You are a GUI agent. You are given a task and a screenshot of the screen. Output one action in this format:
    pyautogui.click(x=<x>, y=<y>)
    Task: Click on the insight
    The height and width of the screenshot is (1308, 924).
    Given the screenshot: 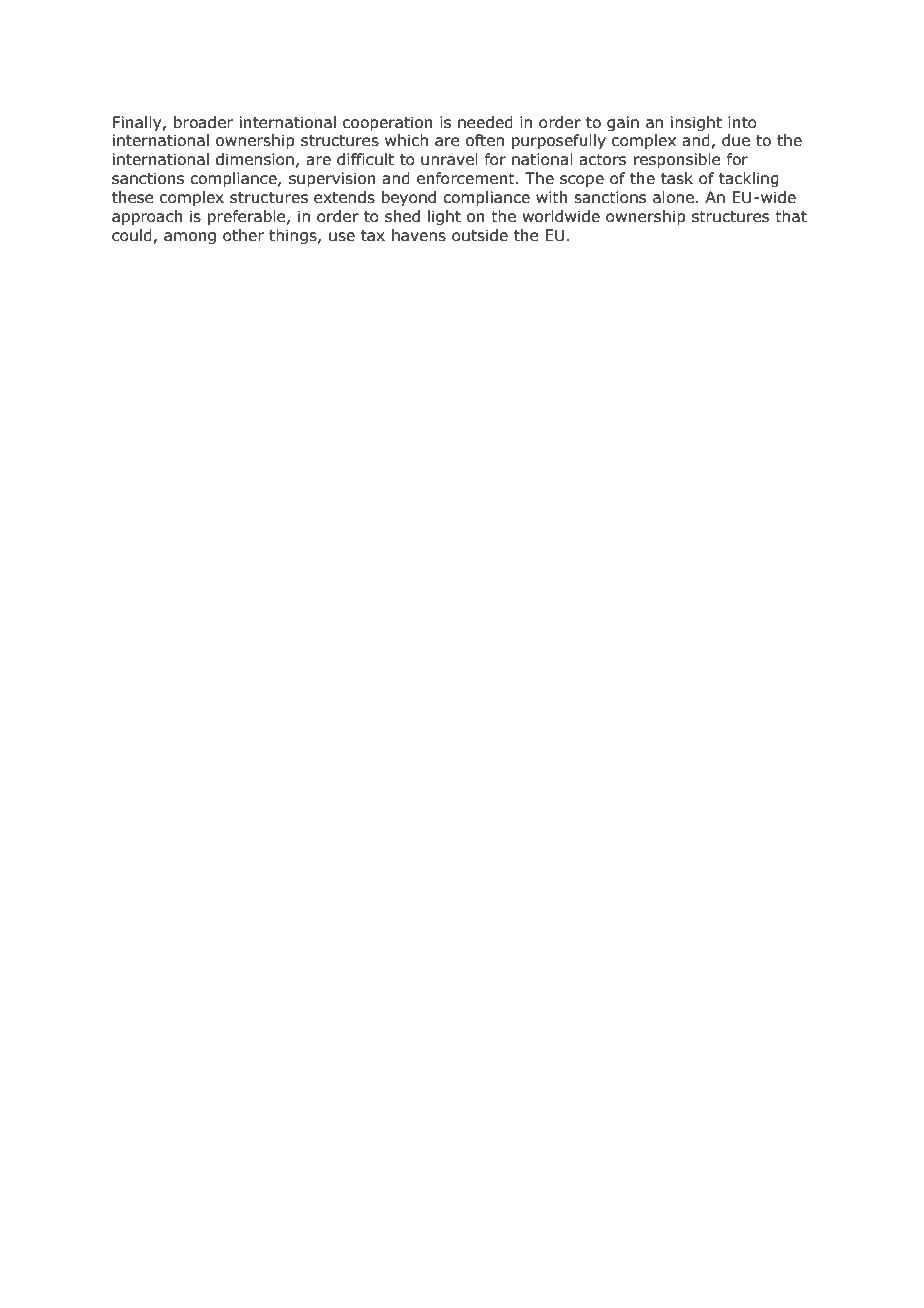 What is the action you would take?
    pyautogui.click(x=696, y=123)
